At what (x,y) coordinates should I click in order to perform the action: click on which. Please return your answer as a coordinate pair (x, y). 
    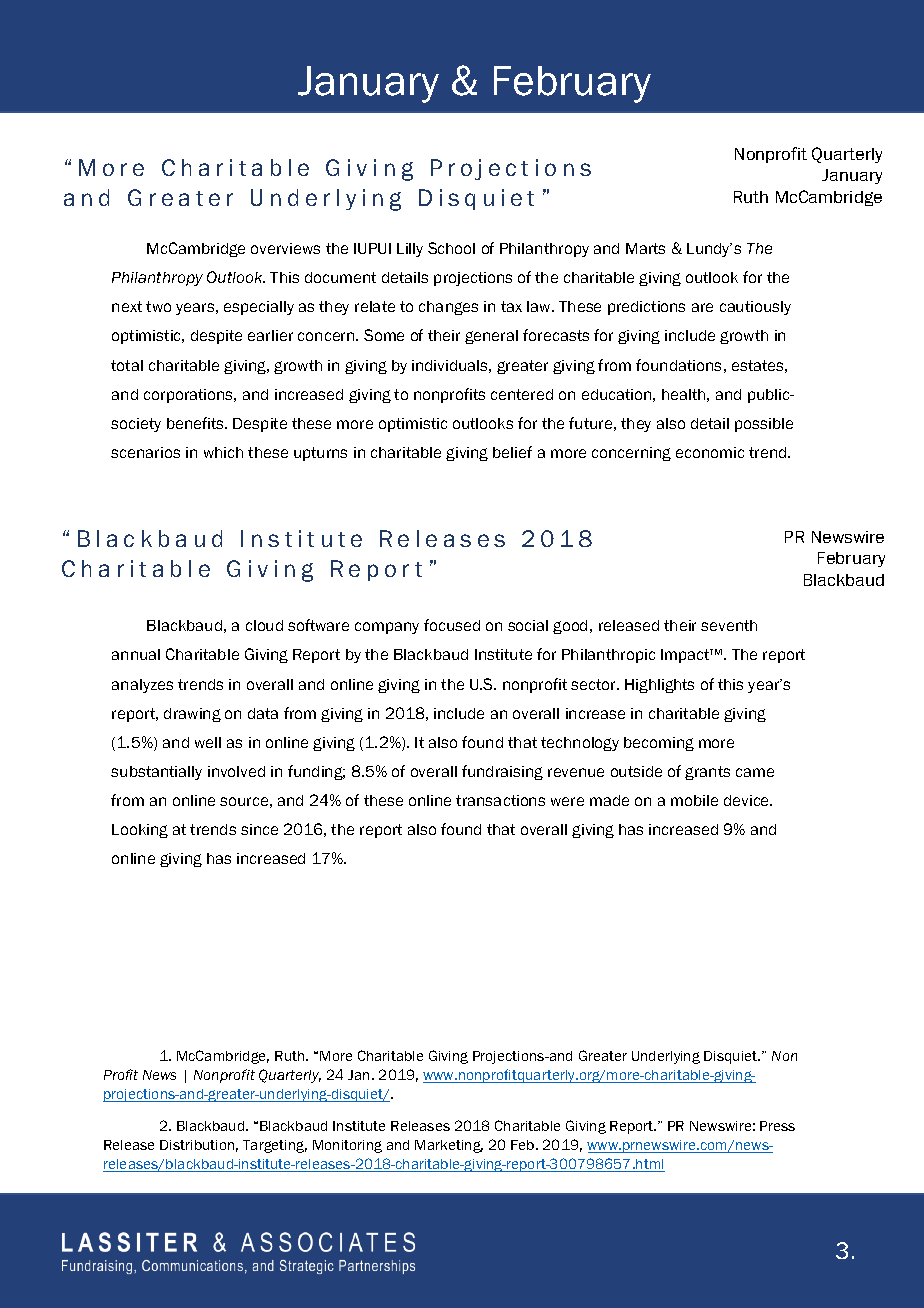
    Looking at the image, I should click on (223, 452).
